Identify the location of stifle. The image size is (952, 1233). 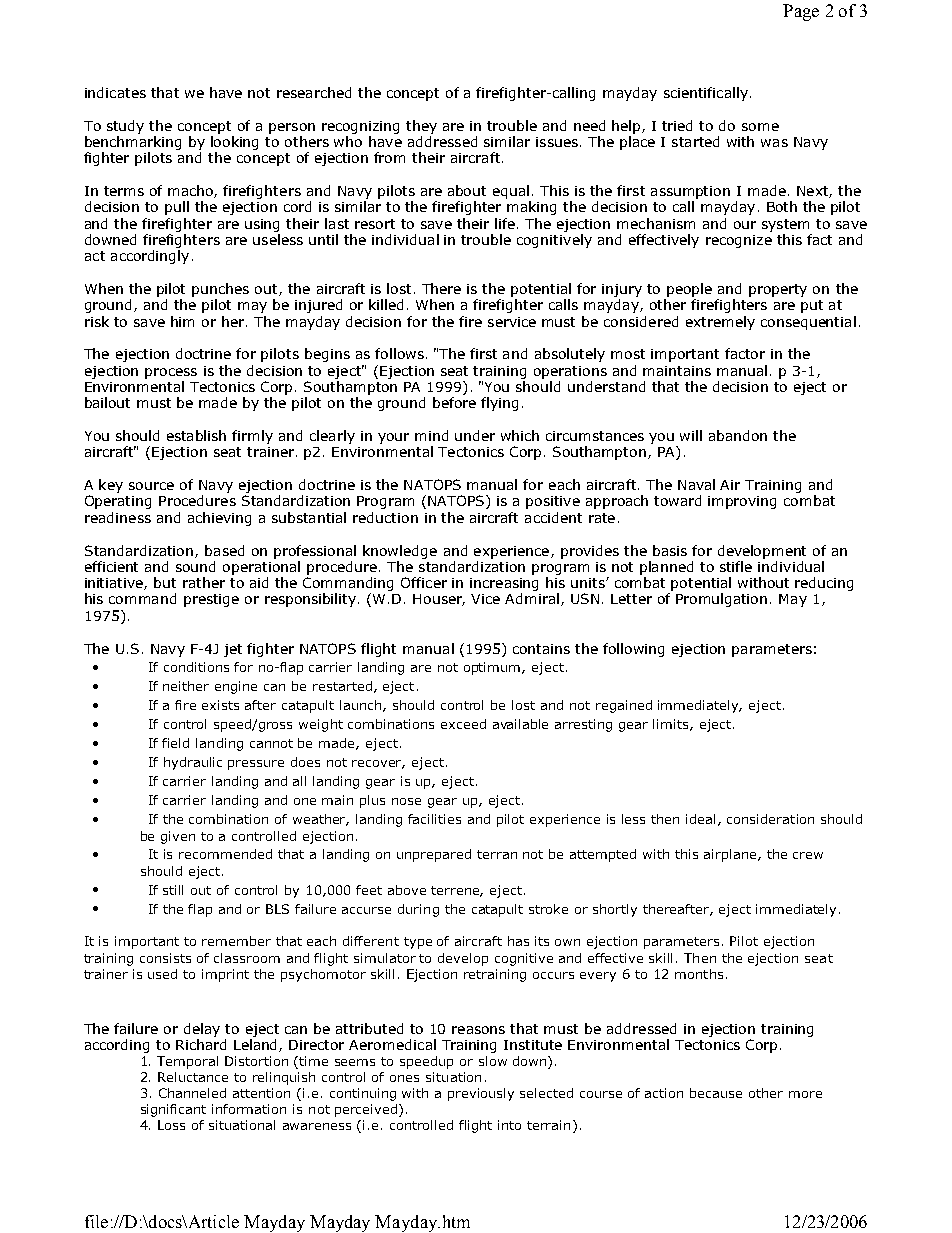
(736, 566).
